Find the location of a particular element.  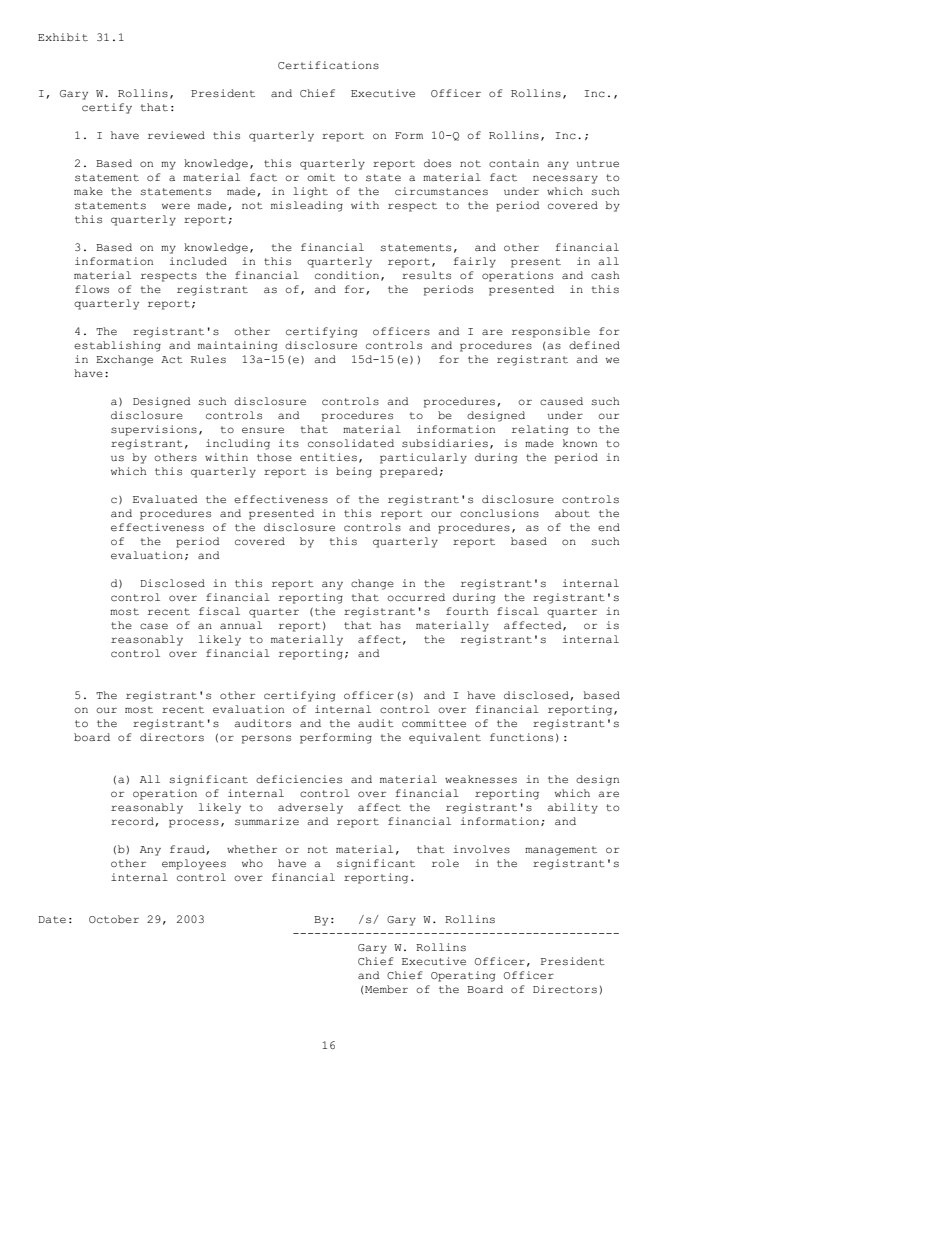

Certifications is located at coordinates (328, 65).
